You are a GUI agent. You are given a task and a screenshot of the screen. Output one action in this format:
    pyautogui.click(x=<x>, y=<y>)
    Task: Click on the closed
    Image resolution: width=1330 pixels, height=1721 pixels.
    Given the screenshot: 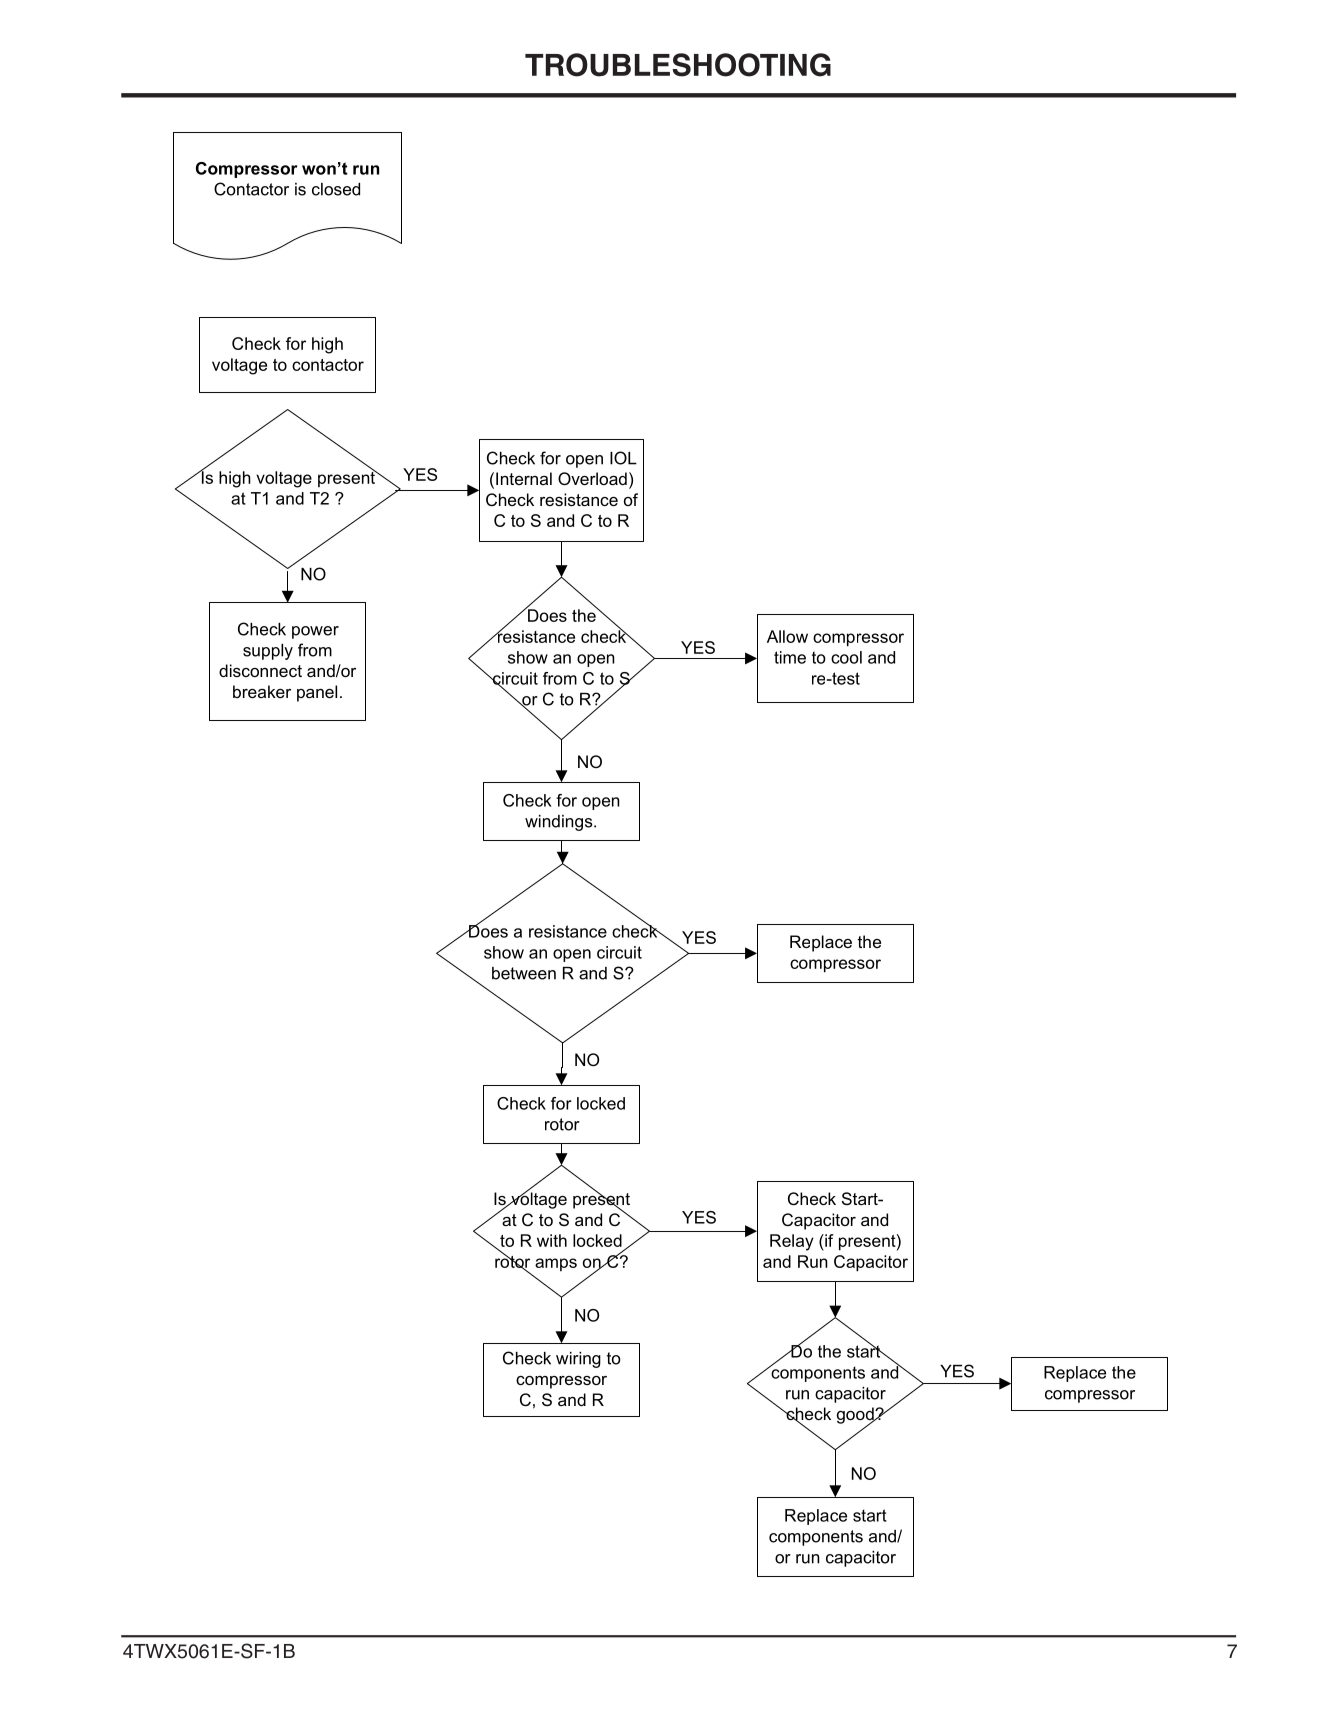 What is the action you would take?
    pyautogui.click(x=336, y=189)
